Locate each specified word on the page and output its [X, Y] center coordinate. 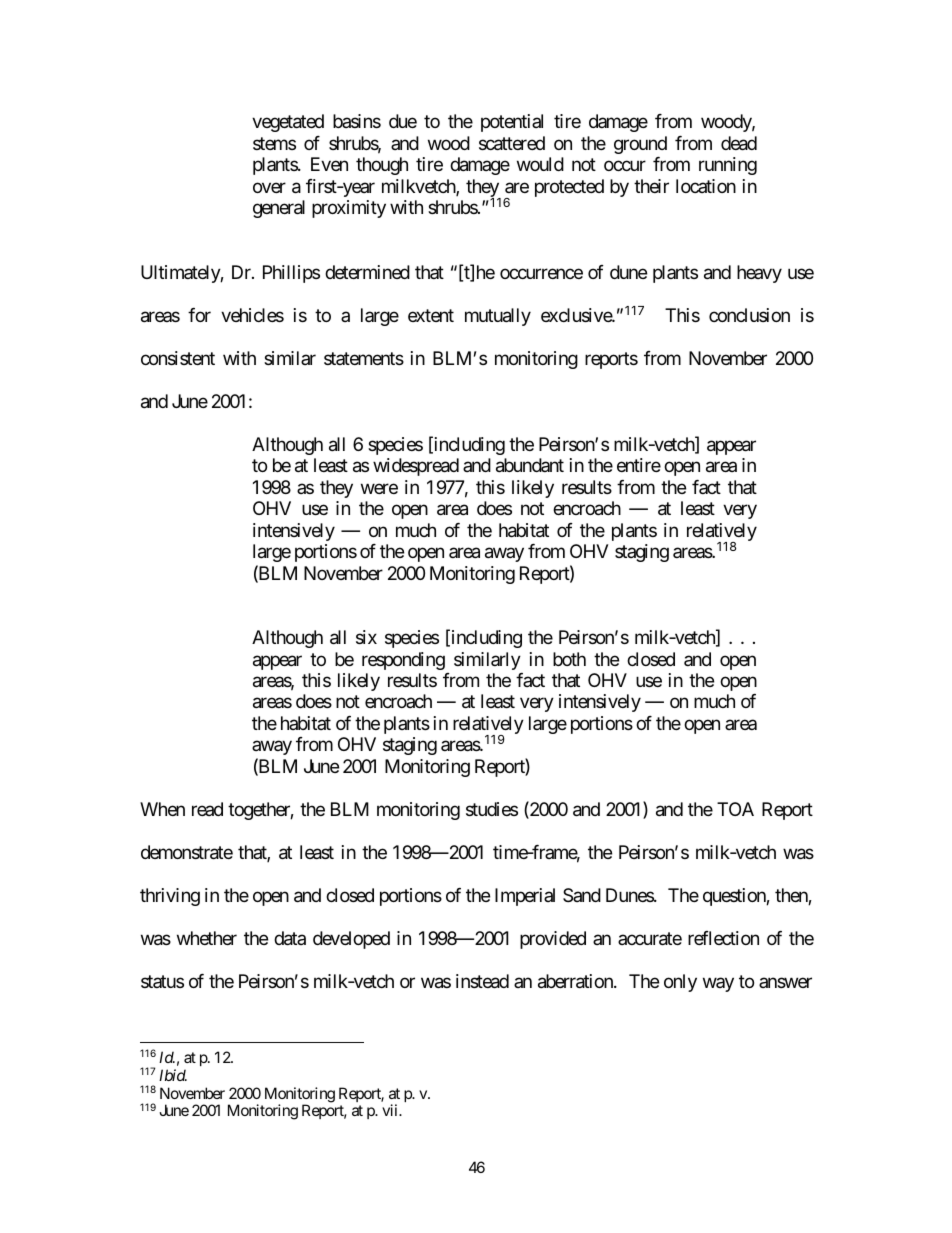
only [680, 983]
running [728, 166]
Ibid [173, 1075]
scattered [512, 143]
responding [403, 661]
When [162, 809]
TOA [735, 809]
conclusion [749, 315]
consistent [178, 358]
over [269, 187]
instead [482, 981]
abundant [530, 465]
